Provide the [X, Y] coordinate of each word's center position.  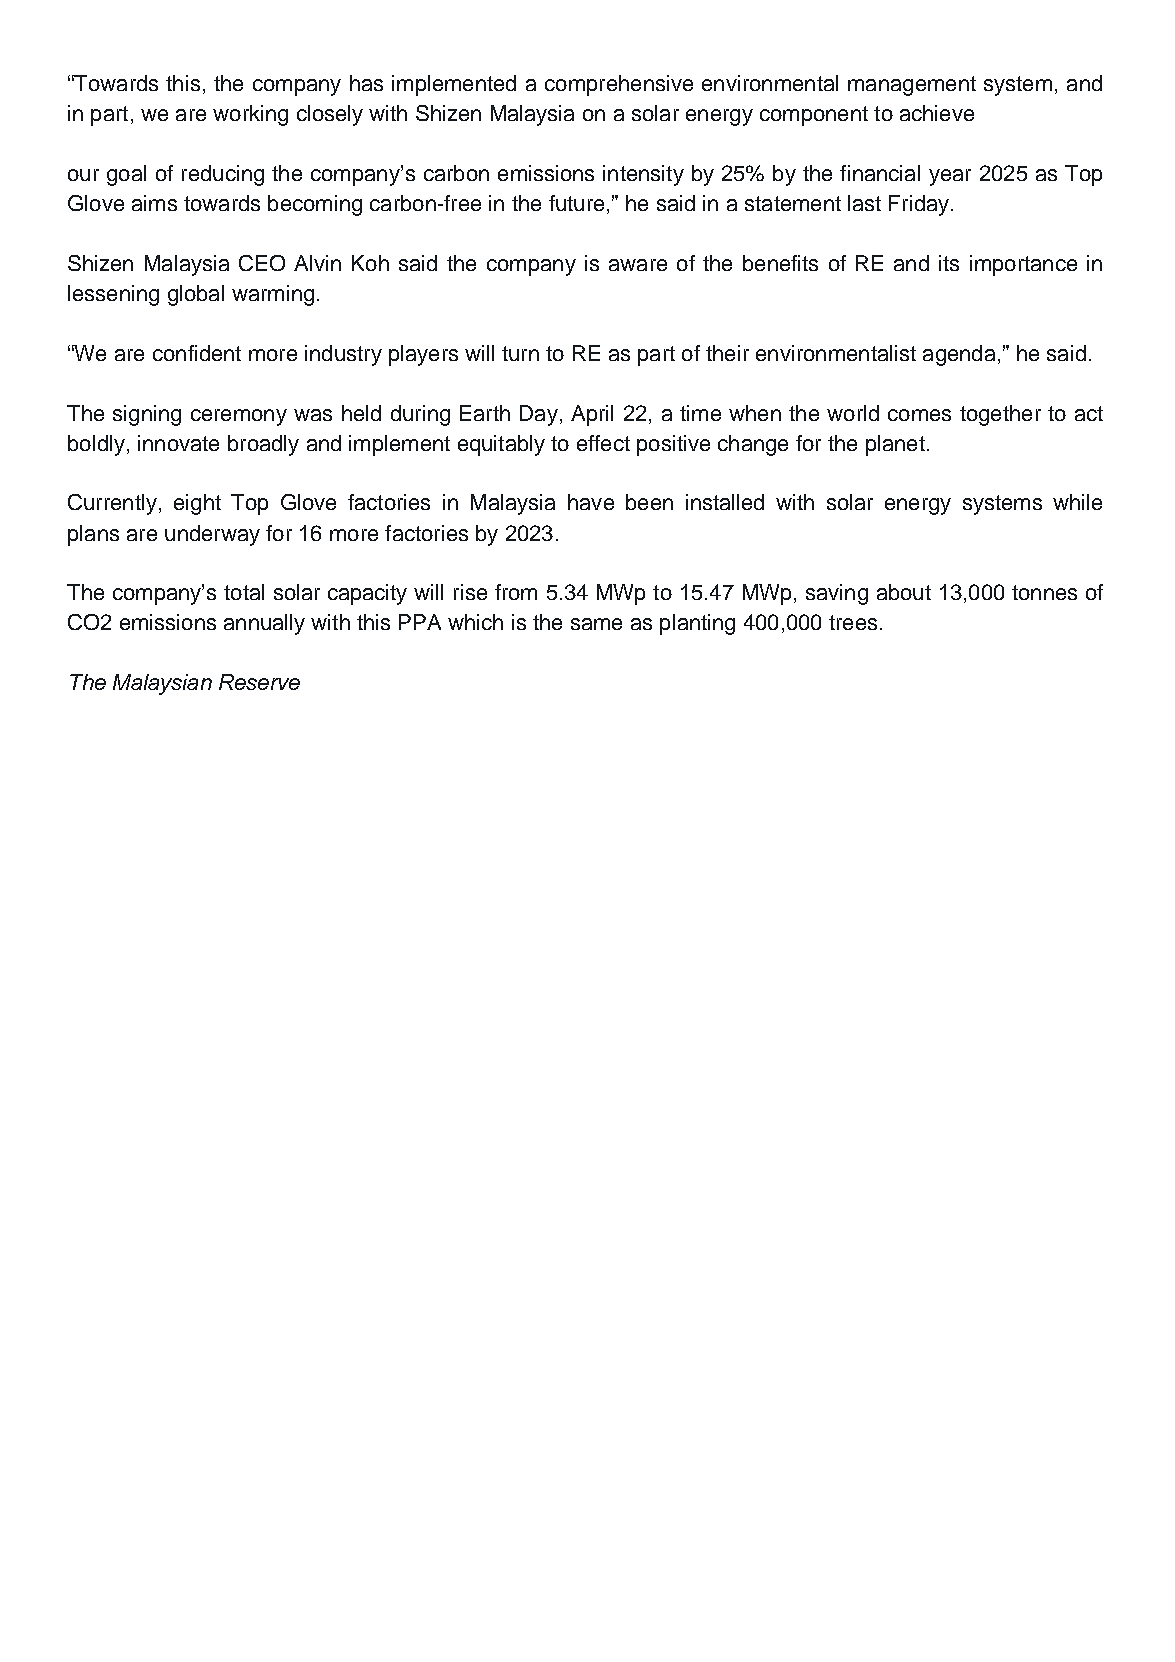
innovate [178, 443]
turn [520, 353]
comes [919, 415]
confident [197, 353]
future [576, 203]
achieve [937, 113]
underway [212, 535]
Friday [920, 205]
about [904, 592]
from [516, 592]
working [250, 115]
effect [603, 443]
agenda [959, 355]
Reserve [259, 682]
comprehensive [619, 85]
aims [154, 203]
